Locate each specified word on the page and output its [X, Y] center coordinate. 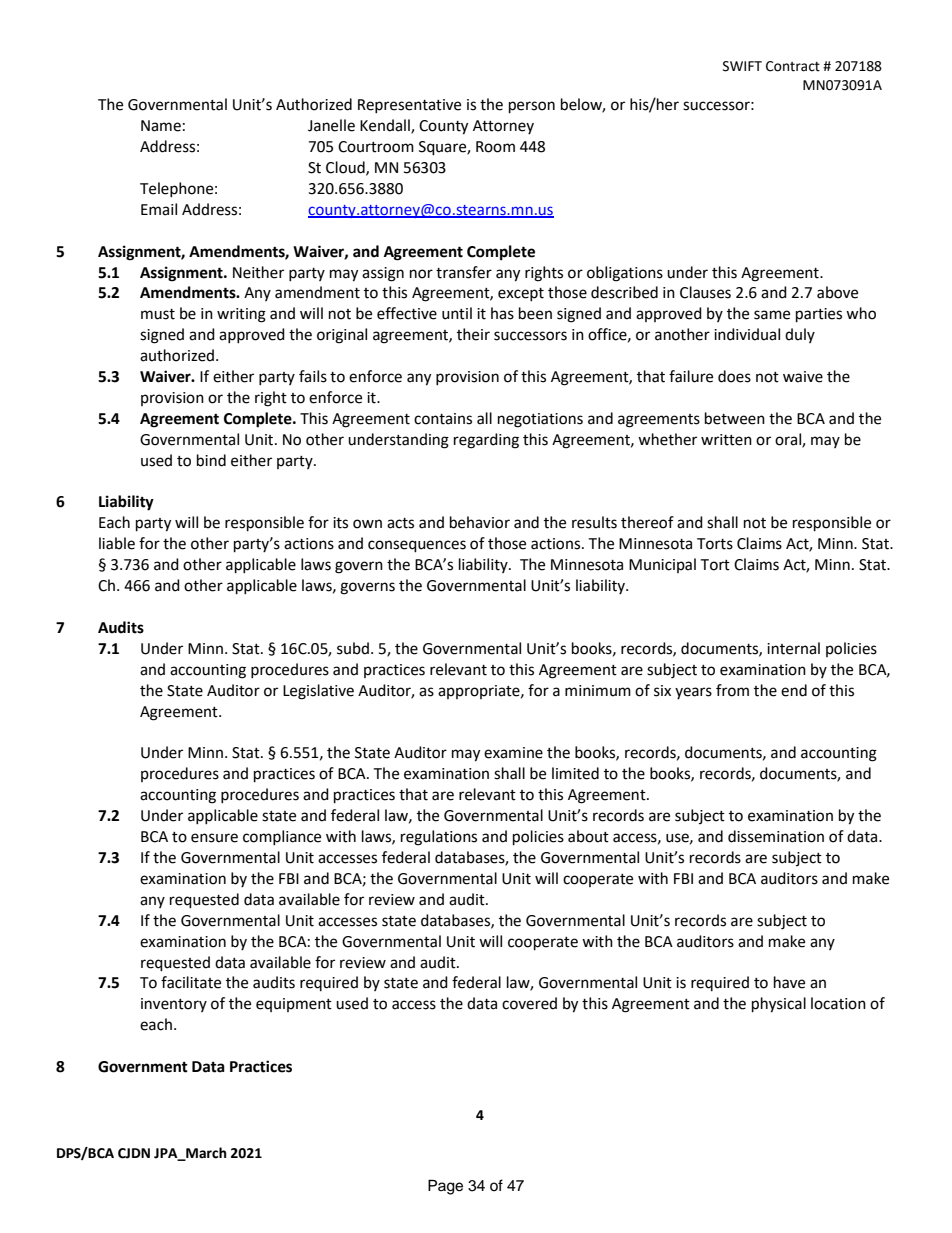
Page [445, 1187]
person [532, 107]
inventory [174, 1005]
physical [779, 1005]
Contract [793, 66]
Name [161, 126]
